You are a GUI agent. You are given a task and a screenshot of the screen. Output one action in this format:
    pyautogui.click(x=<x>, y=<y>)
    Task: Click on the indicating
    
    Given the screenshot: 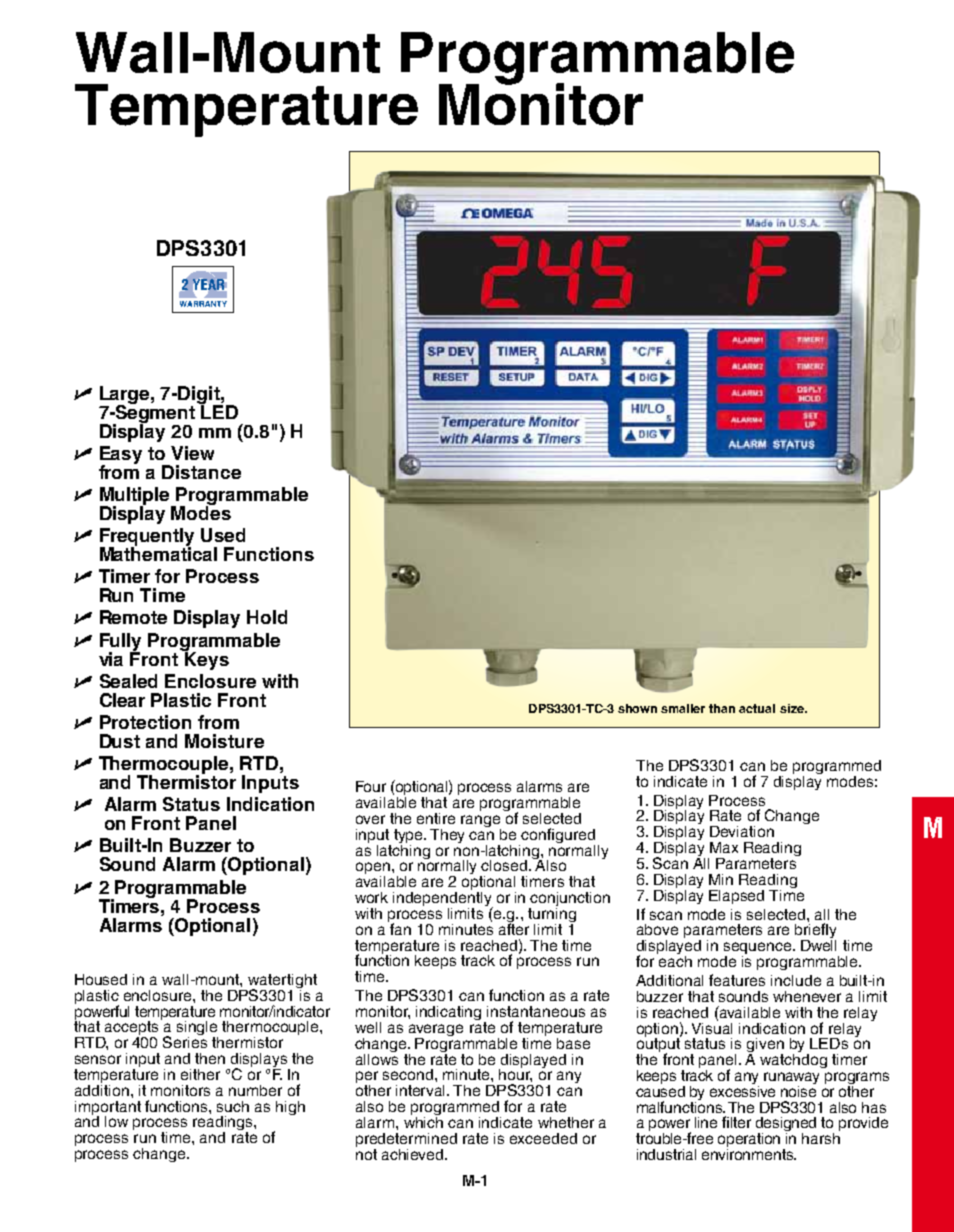 What is the action you would take?
    pyautogui.click(x=450, y=1014)
